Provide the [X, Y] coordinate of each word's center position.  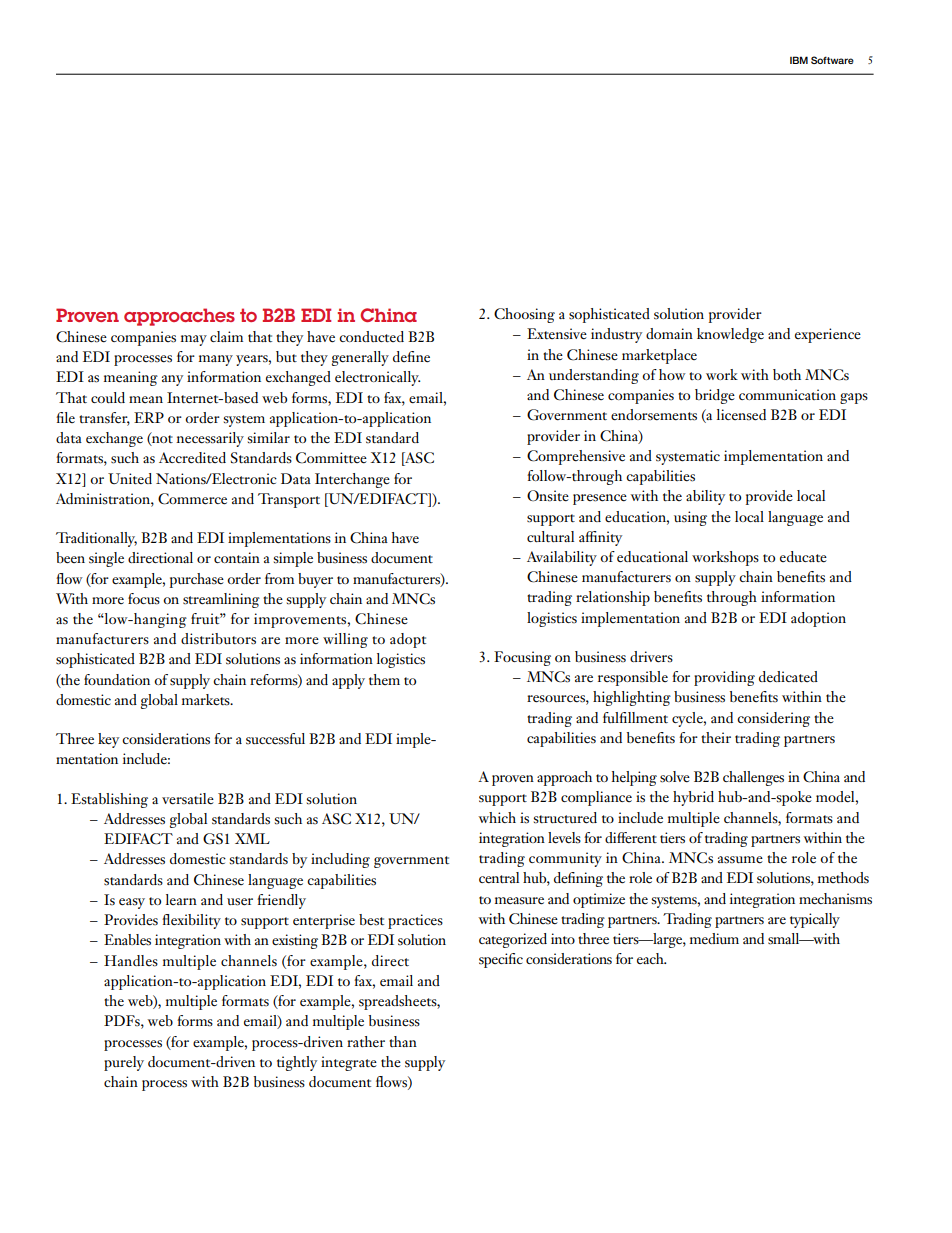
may [194, 340]
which [497, 817]
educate [803, 556]
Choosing [524, 315]
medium [714, 938]
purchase [197, 580]
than [403, 1041]
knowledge [730, 335]
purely [124, 1063]
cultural [550, 536]
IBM [799, 60]
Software [832, 60]
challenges [753, 778]
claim [226, 336]
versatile [188, 798]
